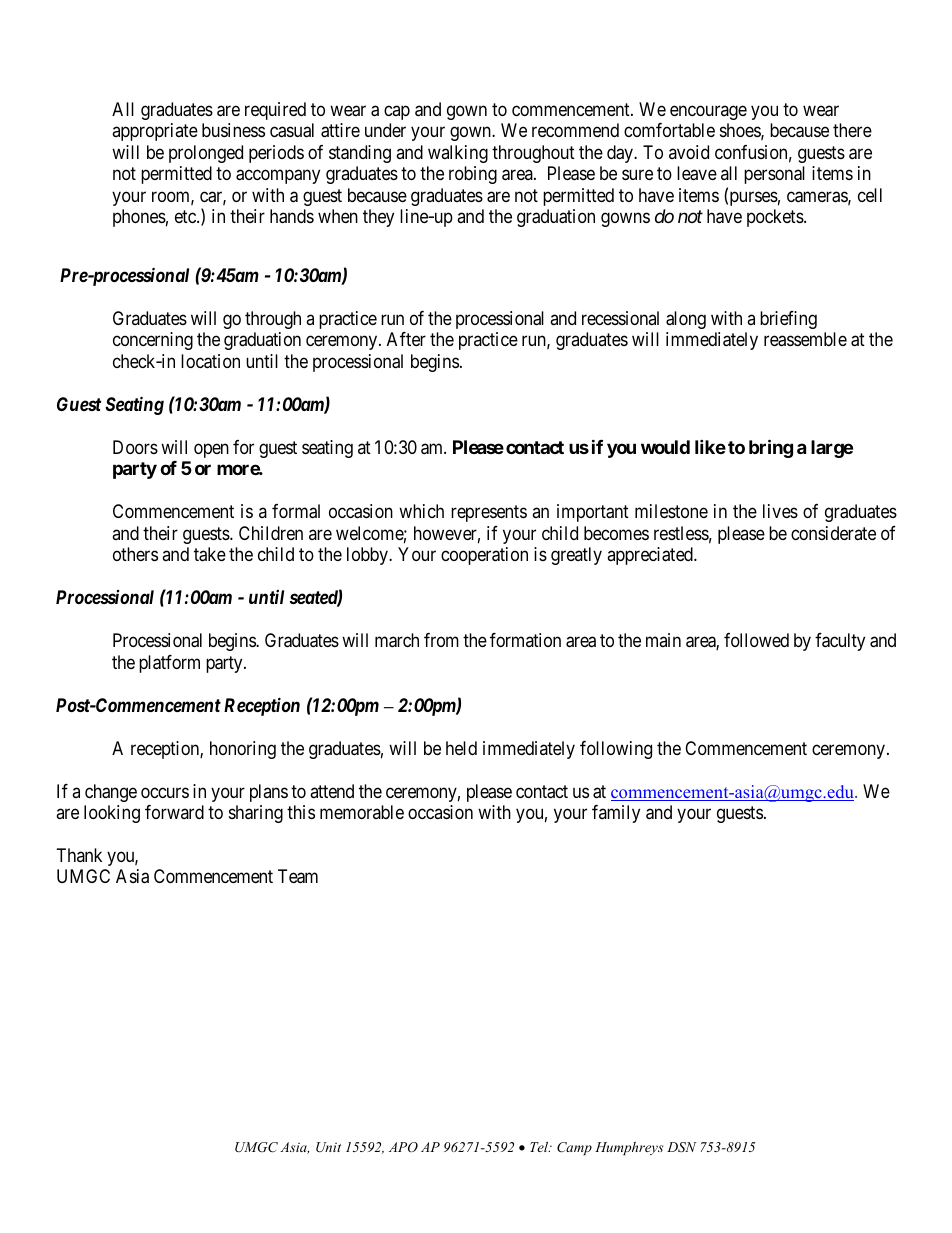 Image resolution: width=952 pixels, height=1233 pixels. I want to click on memorable, so click(362, 812).
